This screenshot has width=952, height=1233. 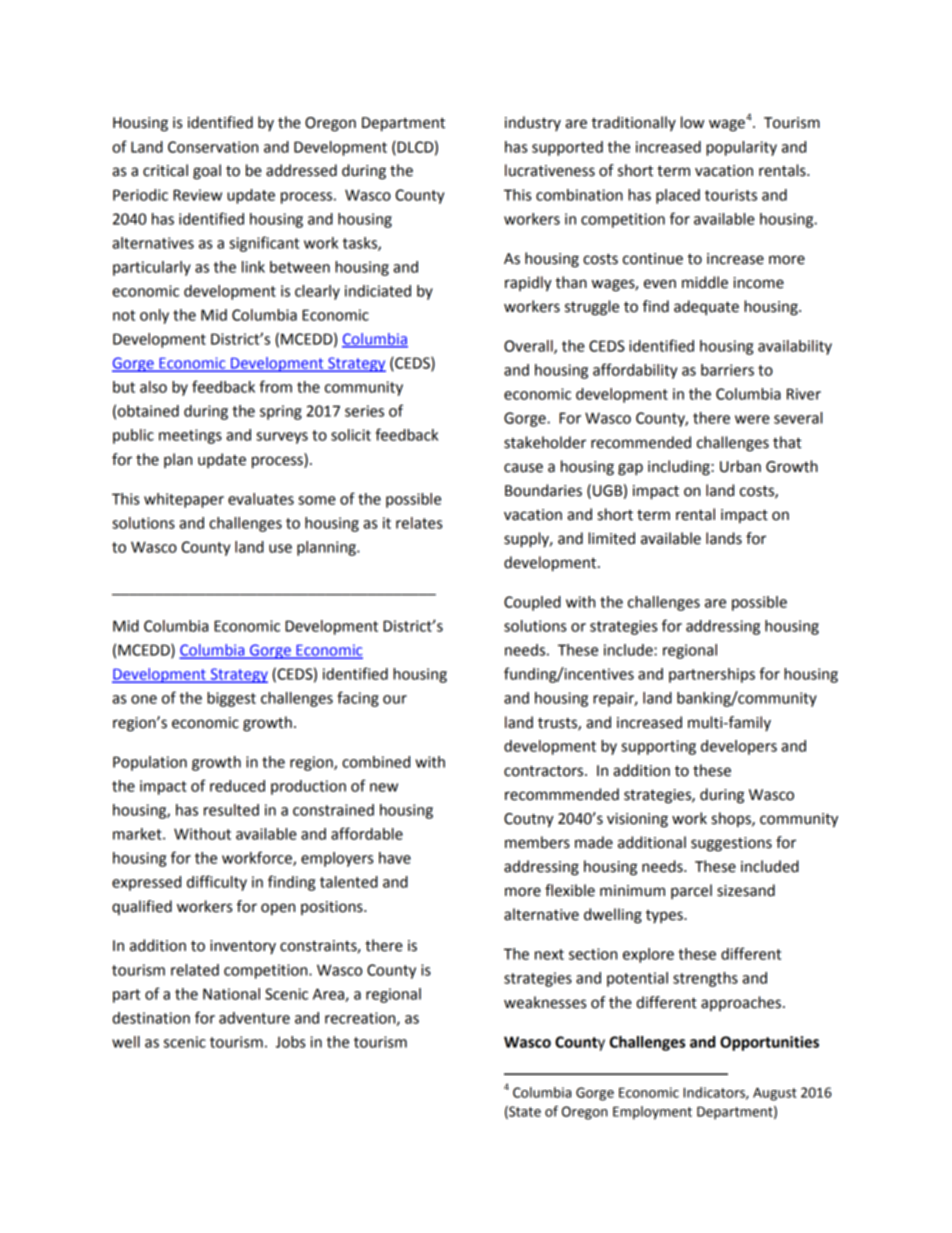 What do you see at coordinates (611, 538) in the screenshot?
I see `limited` at bounding box center [611, 538].
